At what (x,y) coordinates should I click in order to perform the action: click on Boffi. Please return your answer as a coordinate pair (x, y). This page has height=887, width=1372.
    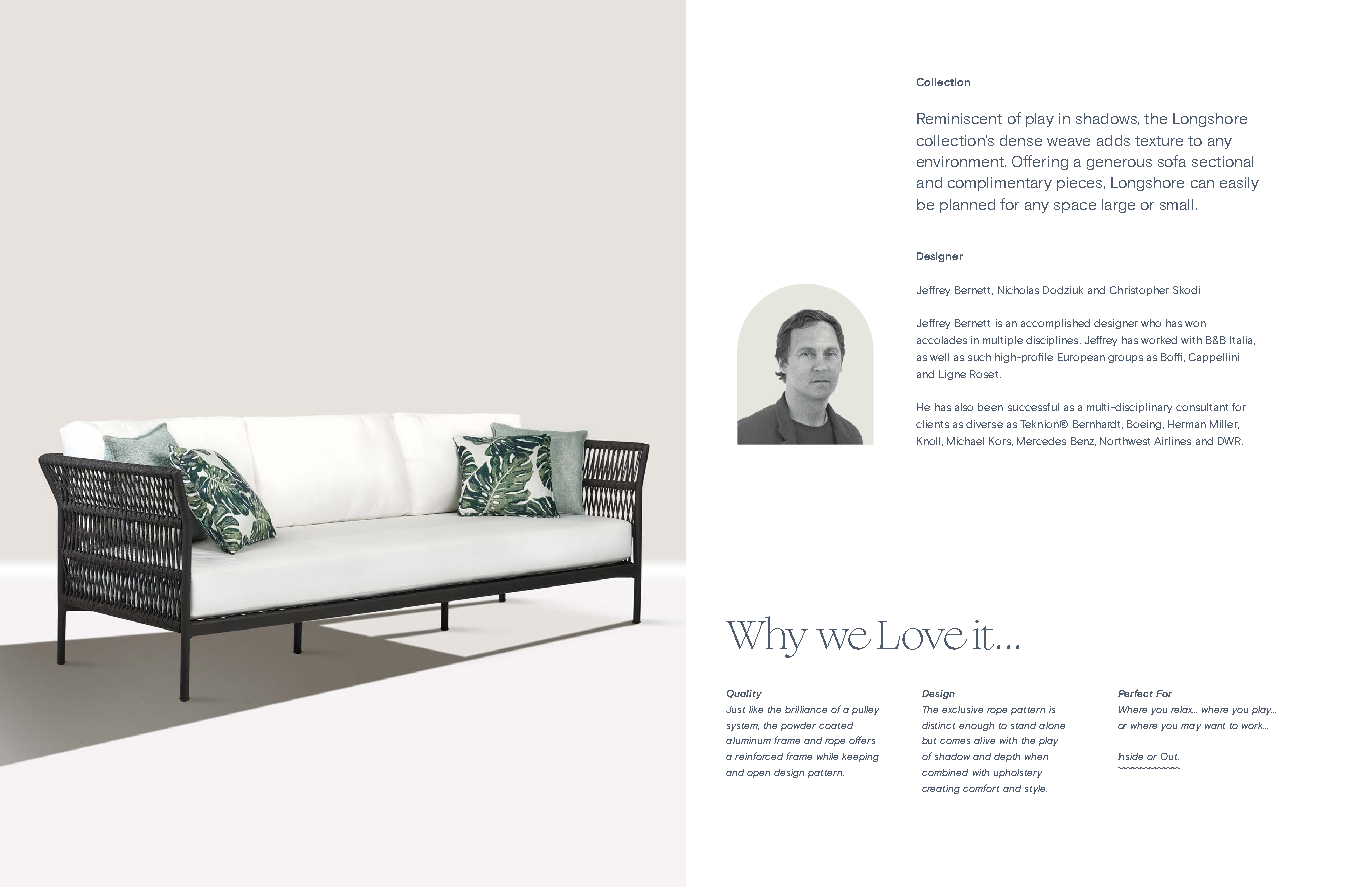
    Looking at the image, I should click on (1173, 357).
